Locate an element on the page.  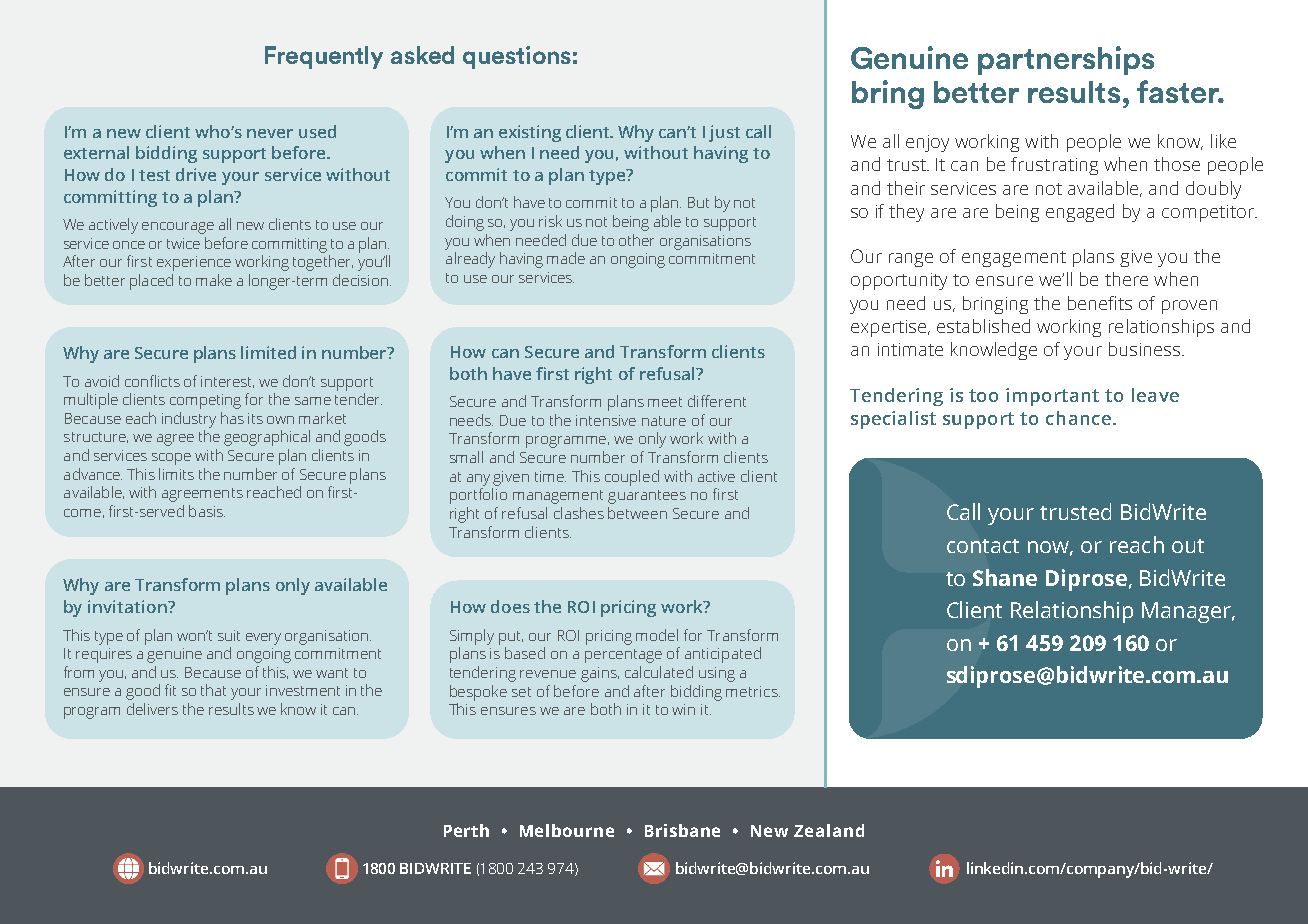
Zealand is located at coordinates (829, 830).
